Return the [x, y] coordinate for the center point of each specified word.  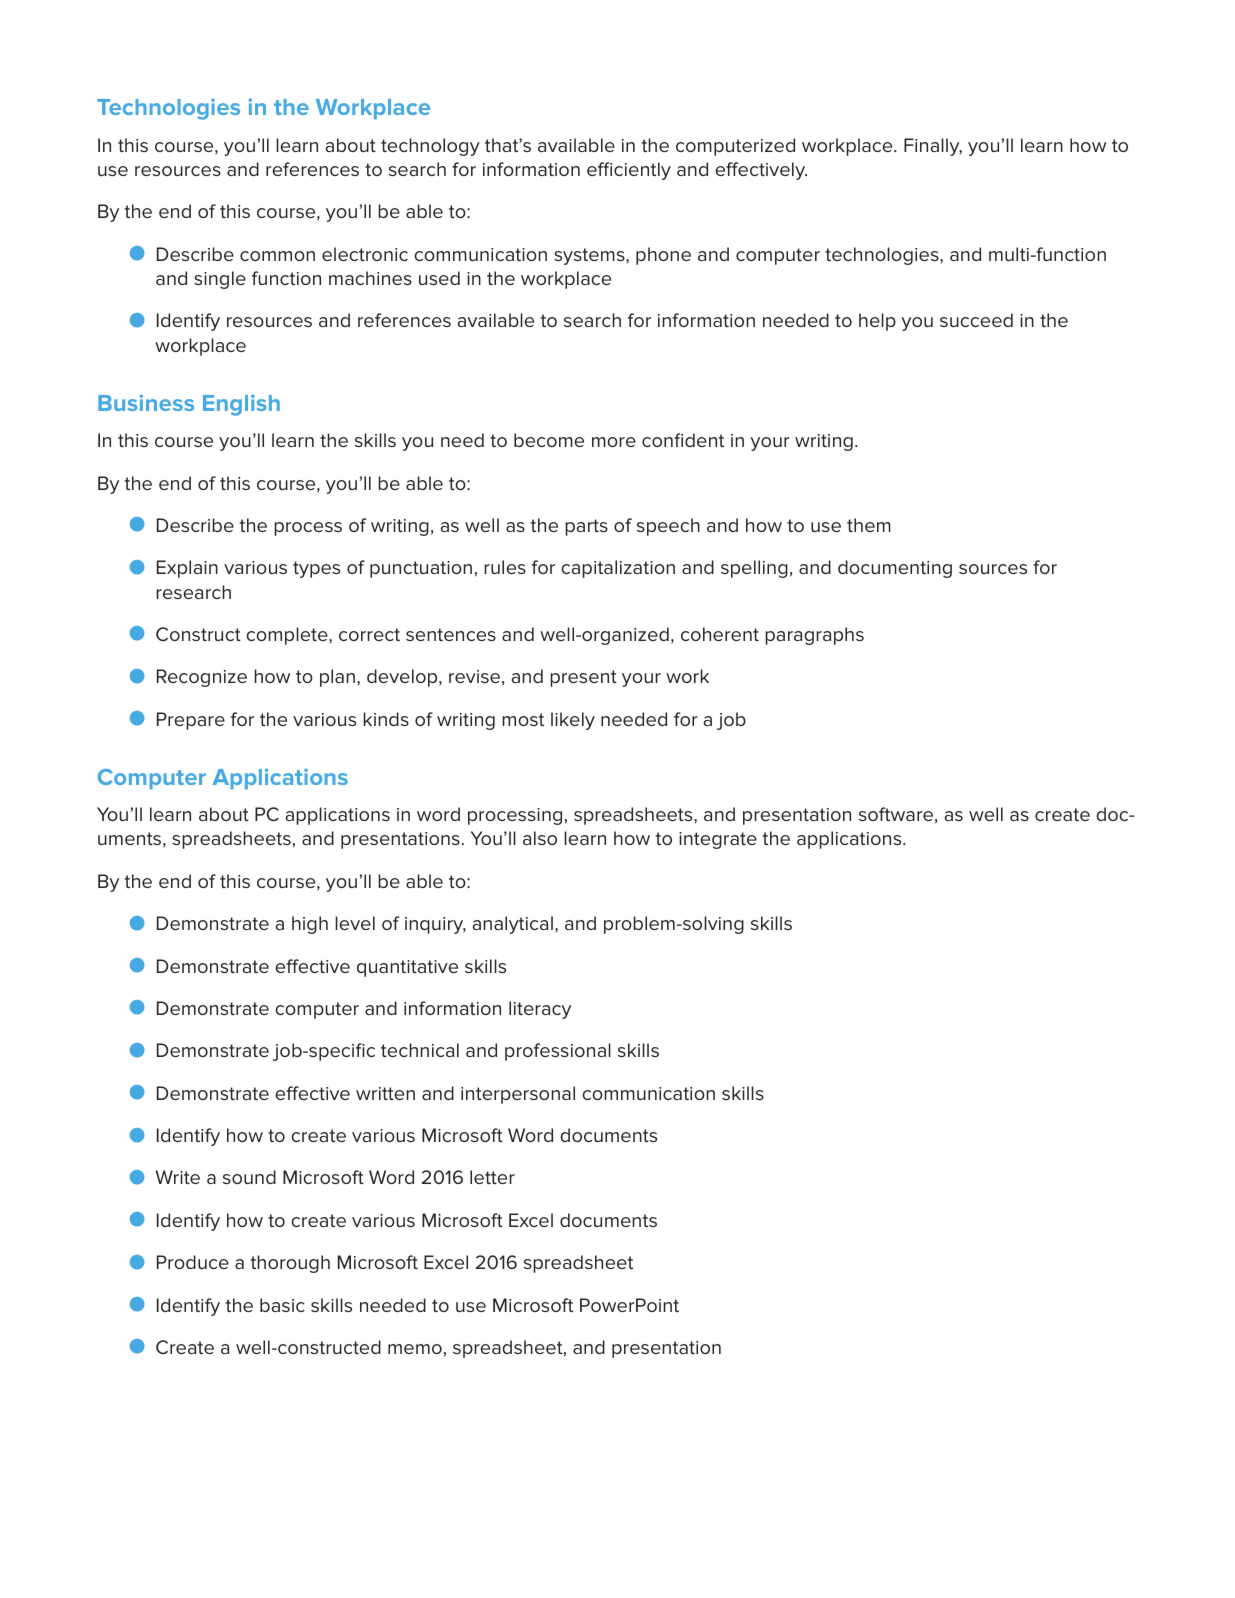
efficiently [629, 171]
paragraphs [814, 636]
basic [282, 1305]
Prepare [191, 721]
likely [573, 721]
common [277, 256]
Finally [933, 147]
